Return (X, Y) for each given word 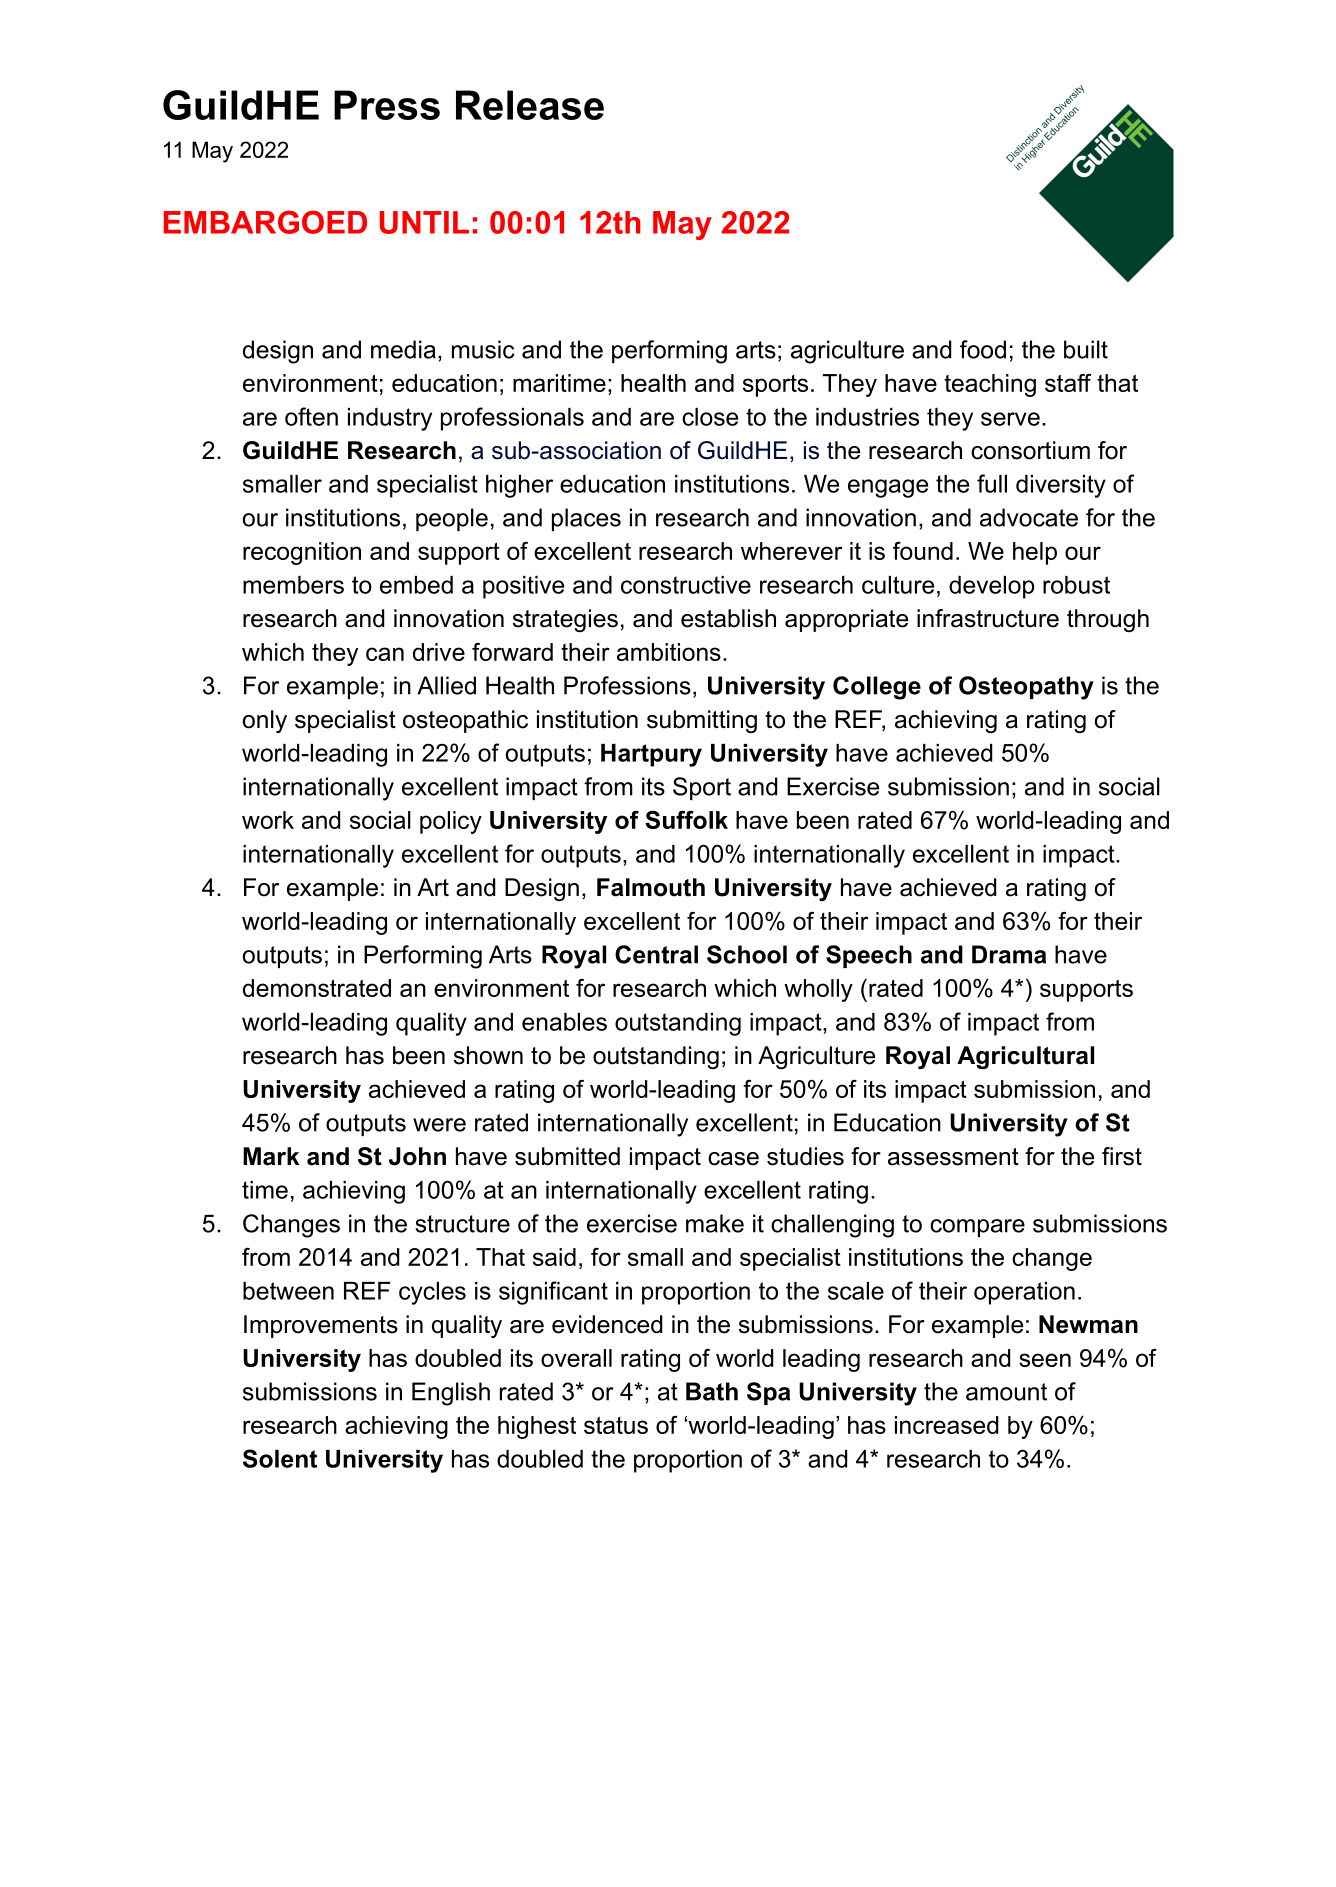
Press (387, 105)
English (451, 1394)
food (983, 349)
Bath (712, 1391)
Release (530, 105)
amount (1006, 1392)
